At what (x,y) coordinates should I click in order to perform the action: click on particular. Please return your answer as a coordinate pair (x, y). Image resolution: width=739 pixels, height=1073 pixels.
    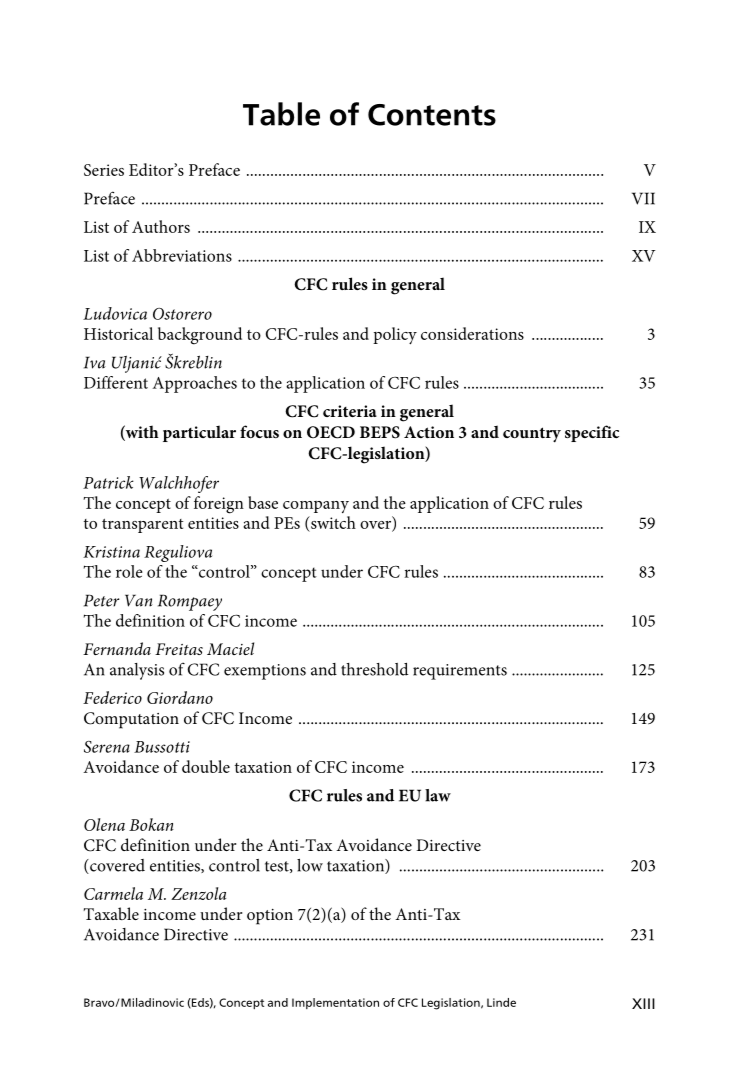
    Looking at the image, I should click on (199, 433).
